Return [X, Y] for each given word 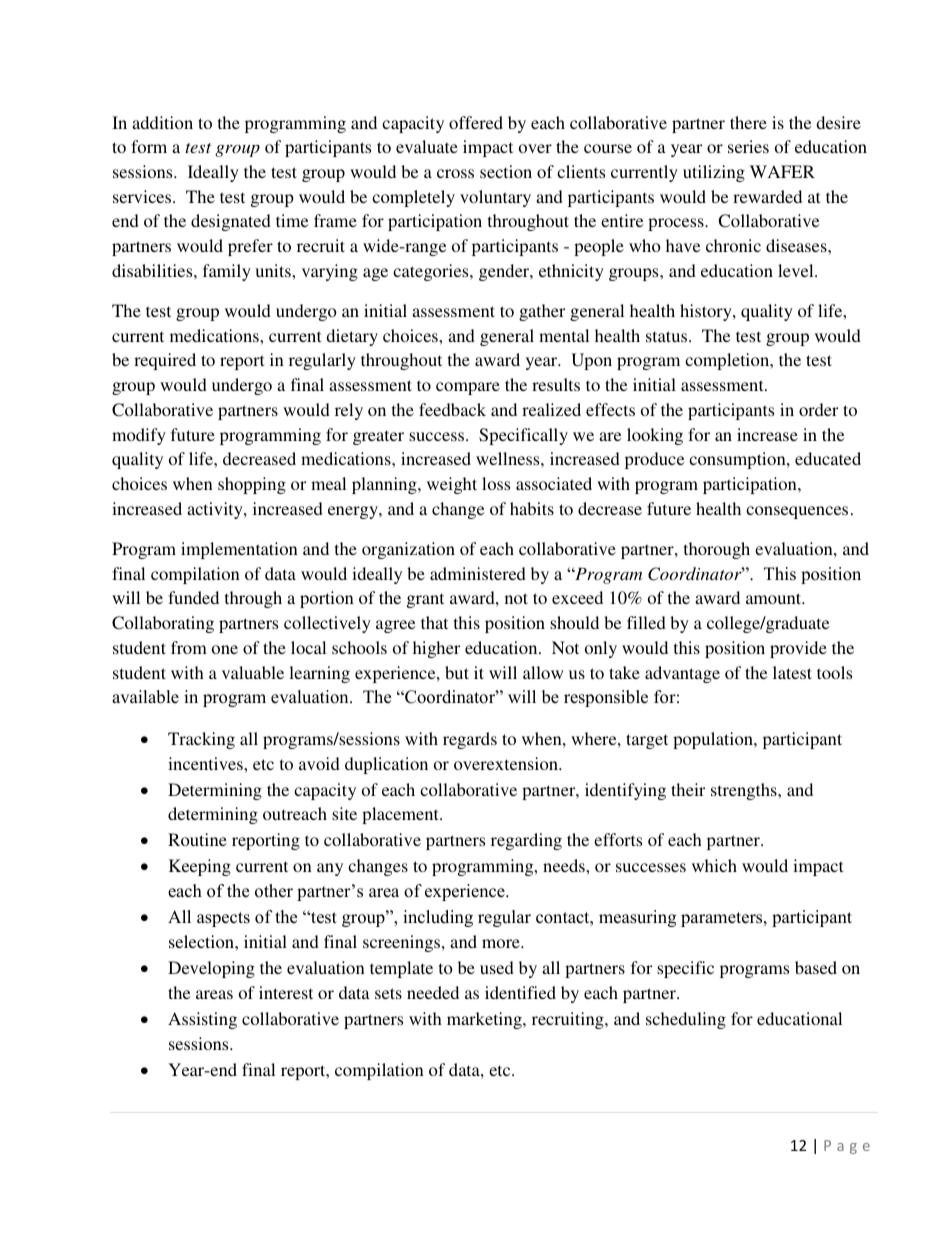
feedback [452, 409]
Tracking [201, 740]
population [714, 740]
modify [139, 436]
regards [470, 740]
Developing [211, 969]
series [748, 146]
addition [162, 122]
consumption [738, 460]
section [506, 171]
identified [520, 992]
